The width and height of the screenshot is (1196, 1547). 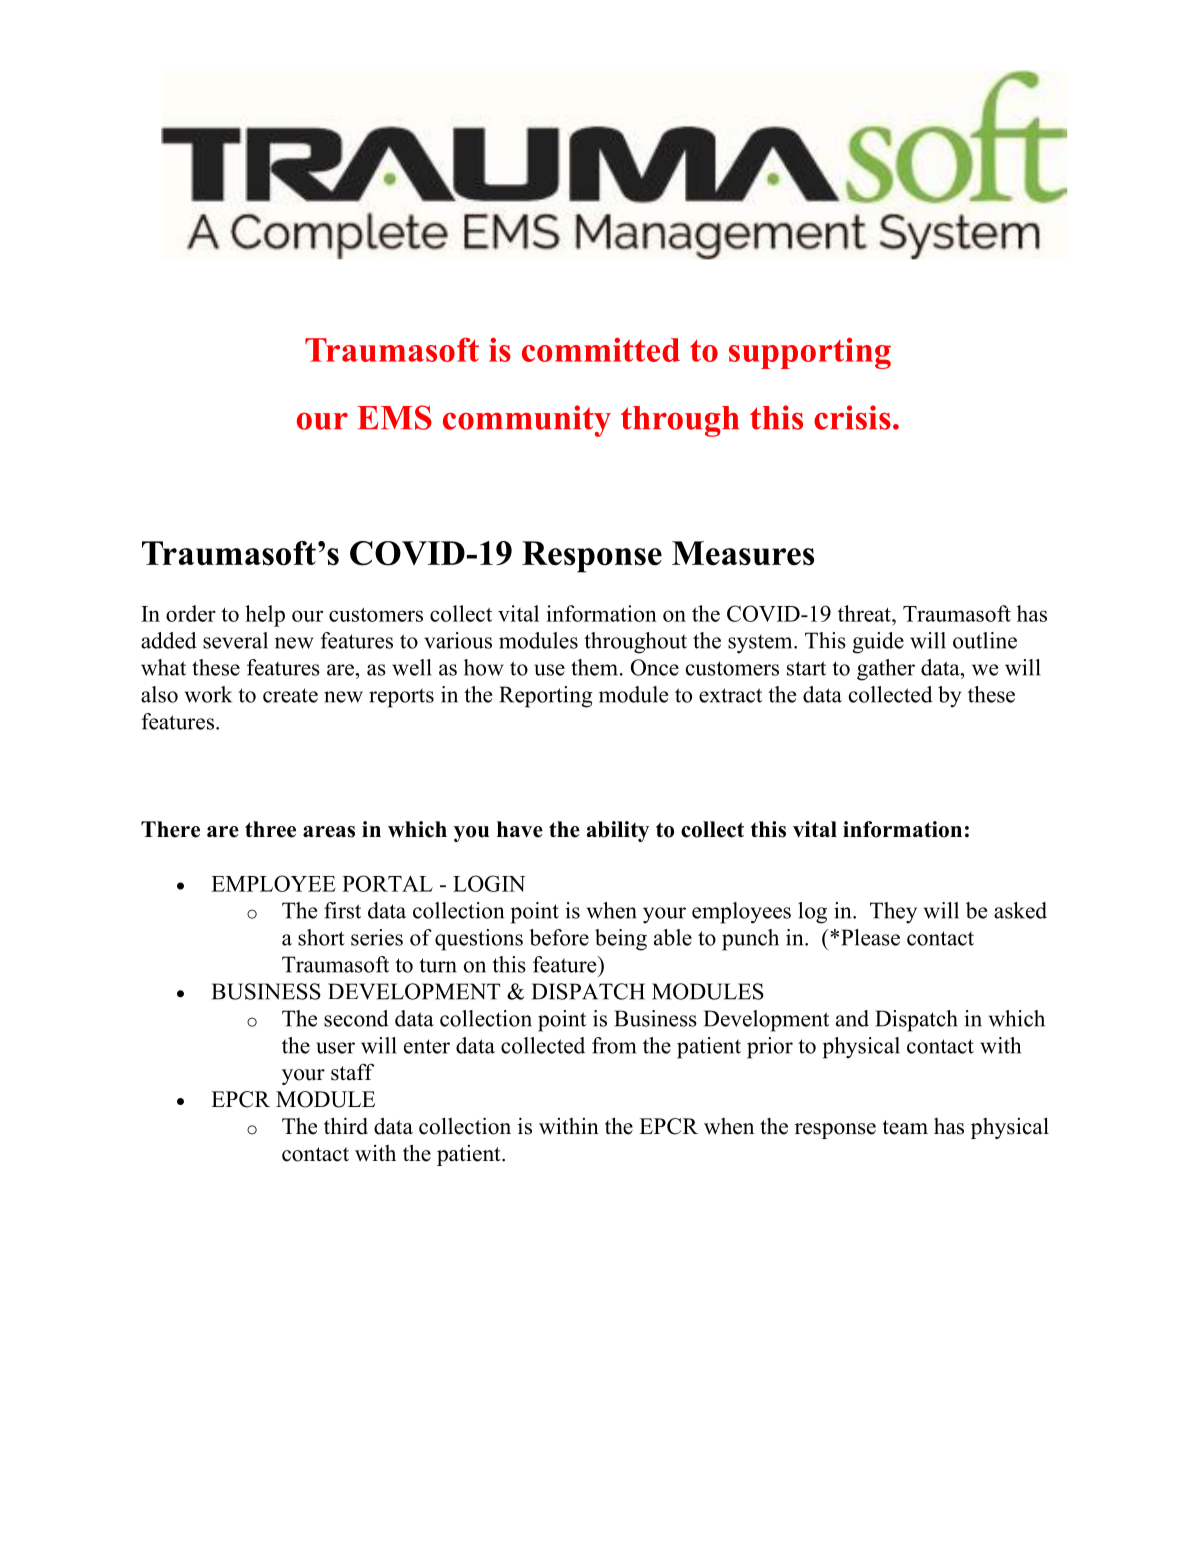 I want to click on threat, so click(x=865, y=613).
